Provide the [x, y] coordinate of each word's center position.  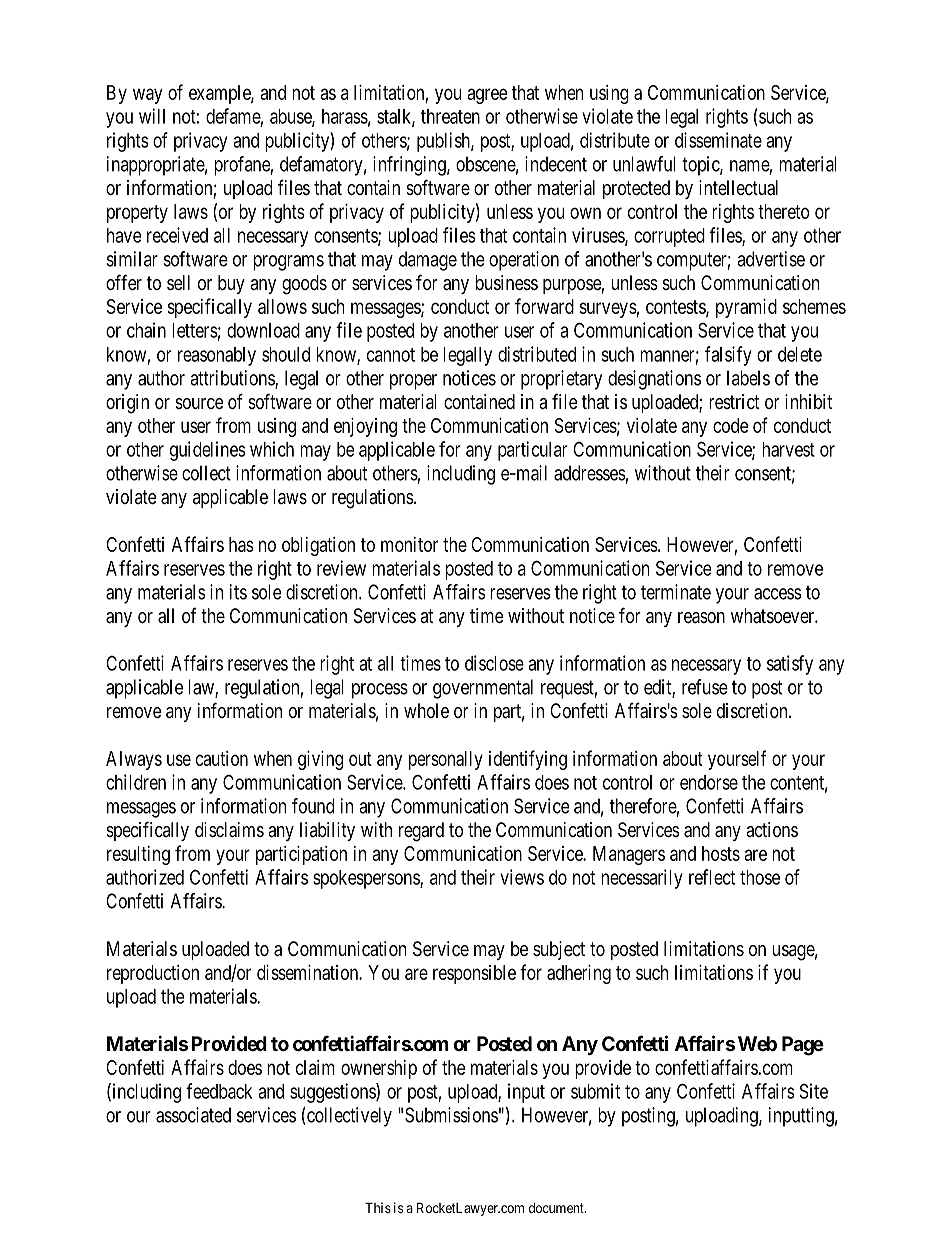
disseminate [718, 140]
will [152, 116]
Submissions [451, 1115]
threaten [450, 116]
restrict [734, 401]
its [238, 592]
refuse [705, 687]
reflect [712, 877]
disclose [494, 663]
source [199, 403]
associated [193, 1115]
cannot [391, 355]
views [522, 877]
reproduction [153, 974]
